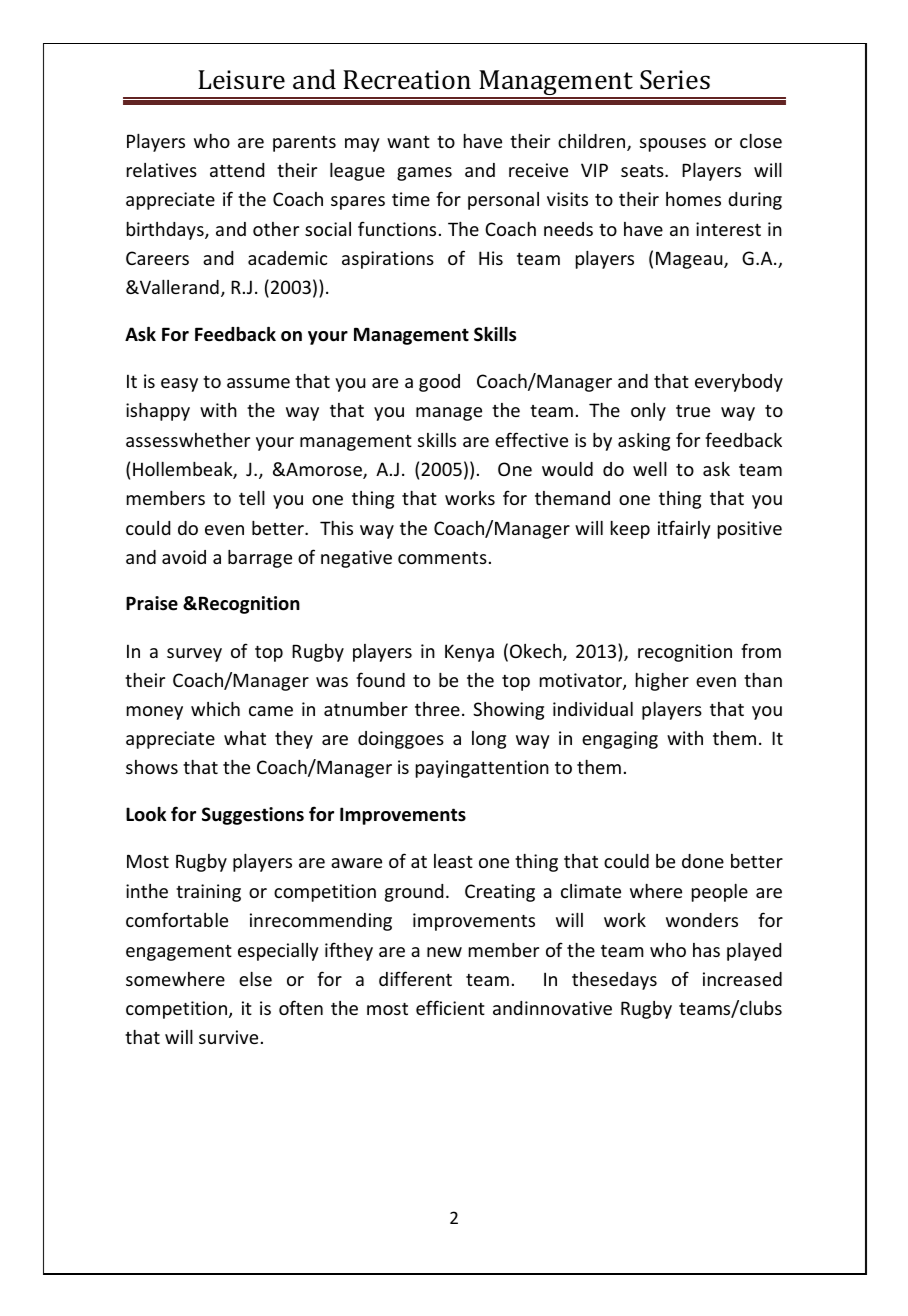 This screenshot has height=1316, width=908. I want to click on Recreation, so click(407, 80).
